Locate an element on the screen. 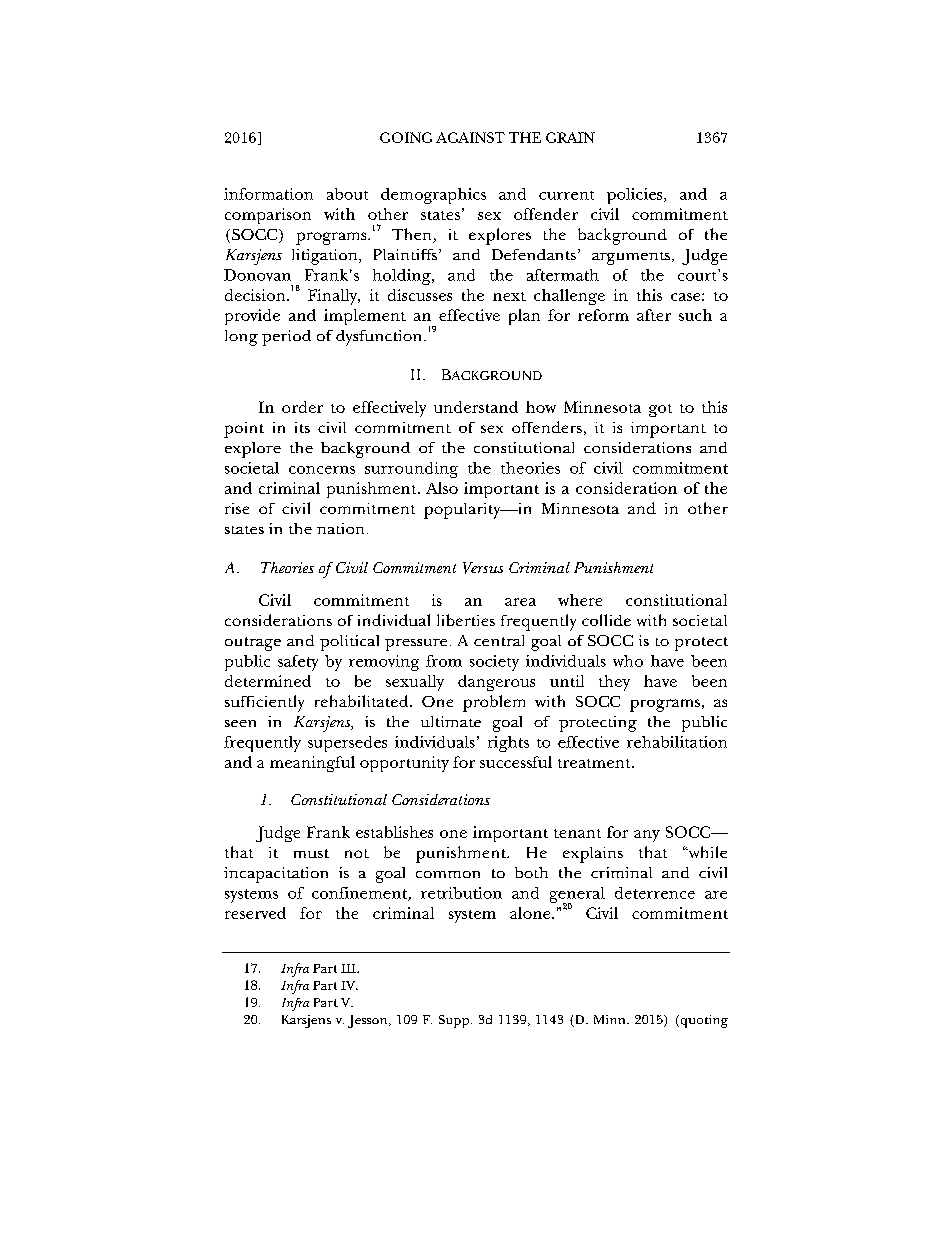 The height and width of the screenshot is (1233, 952). successful is located at coordinates (516, 762).
